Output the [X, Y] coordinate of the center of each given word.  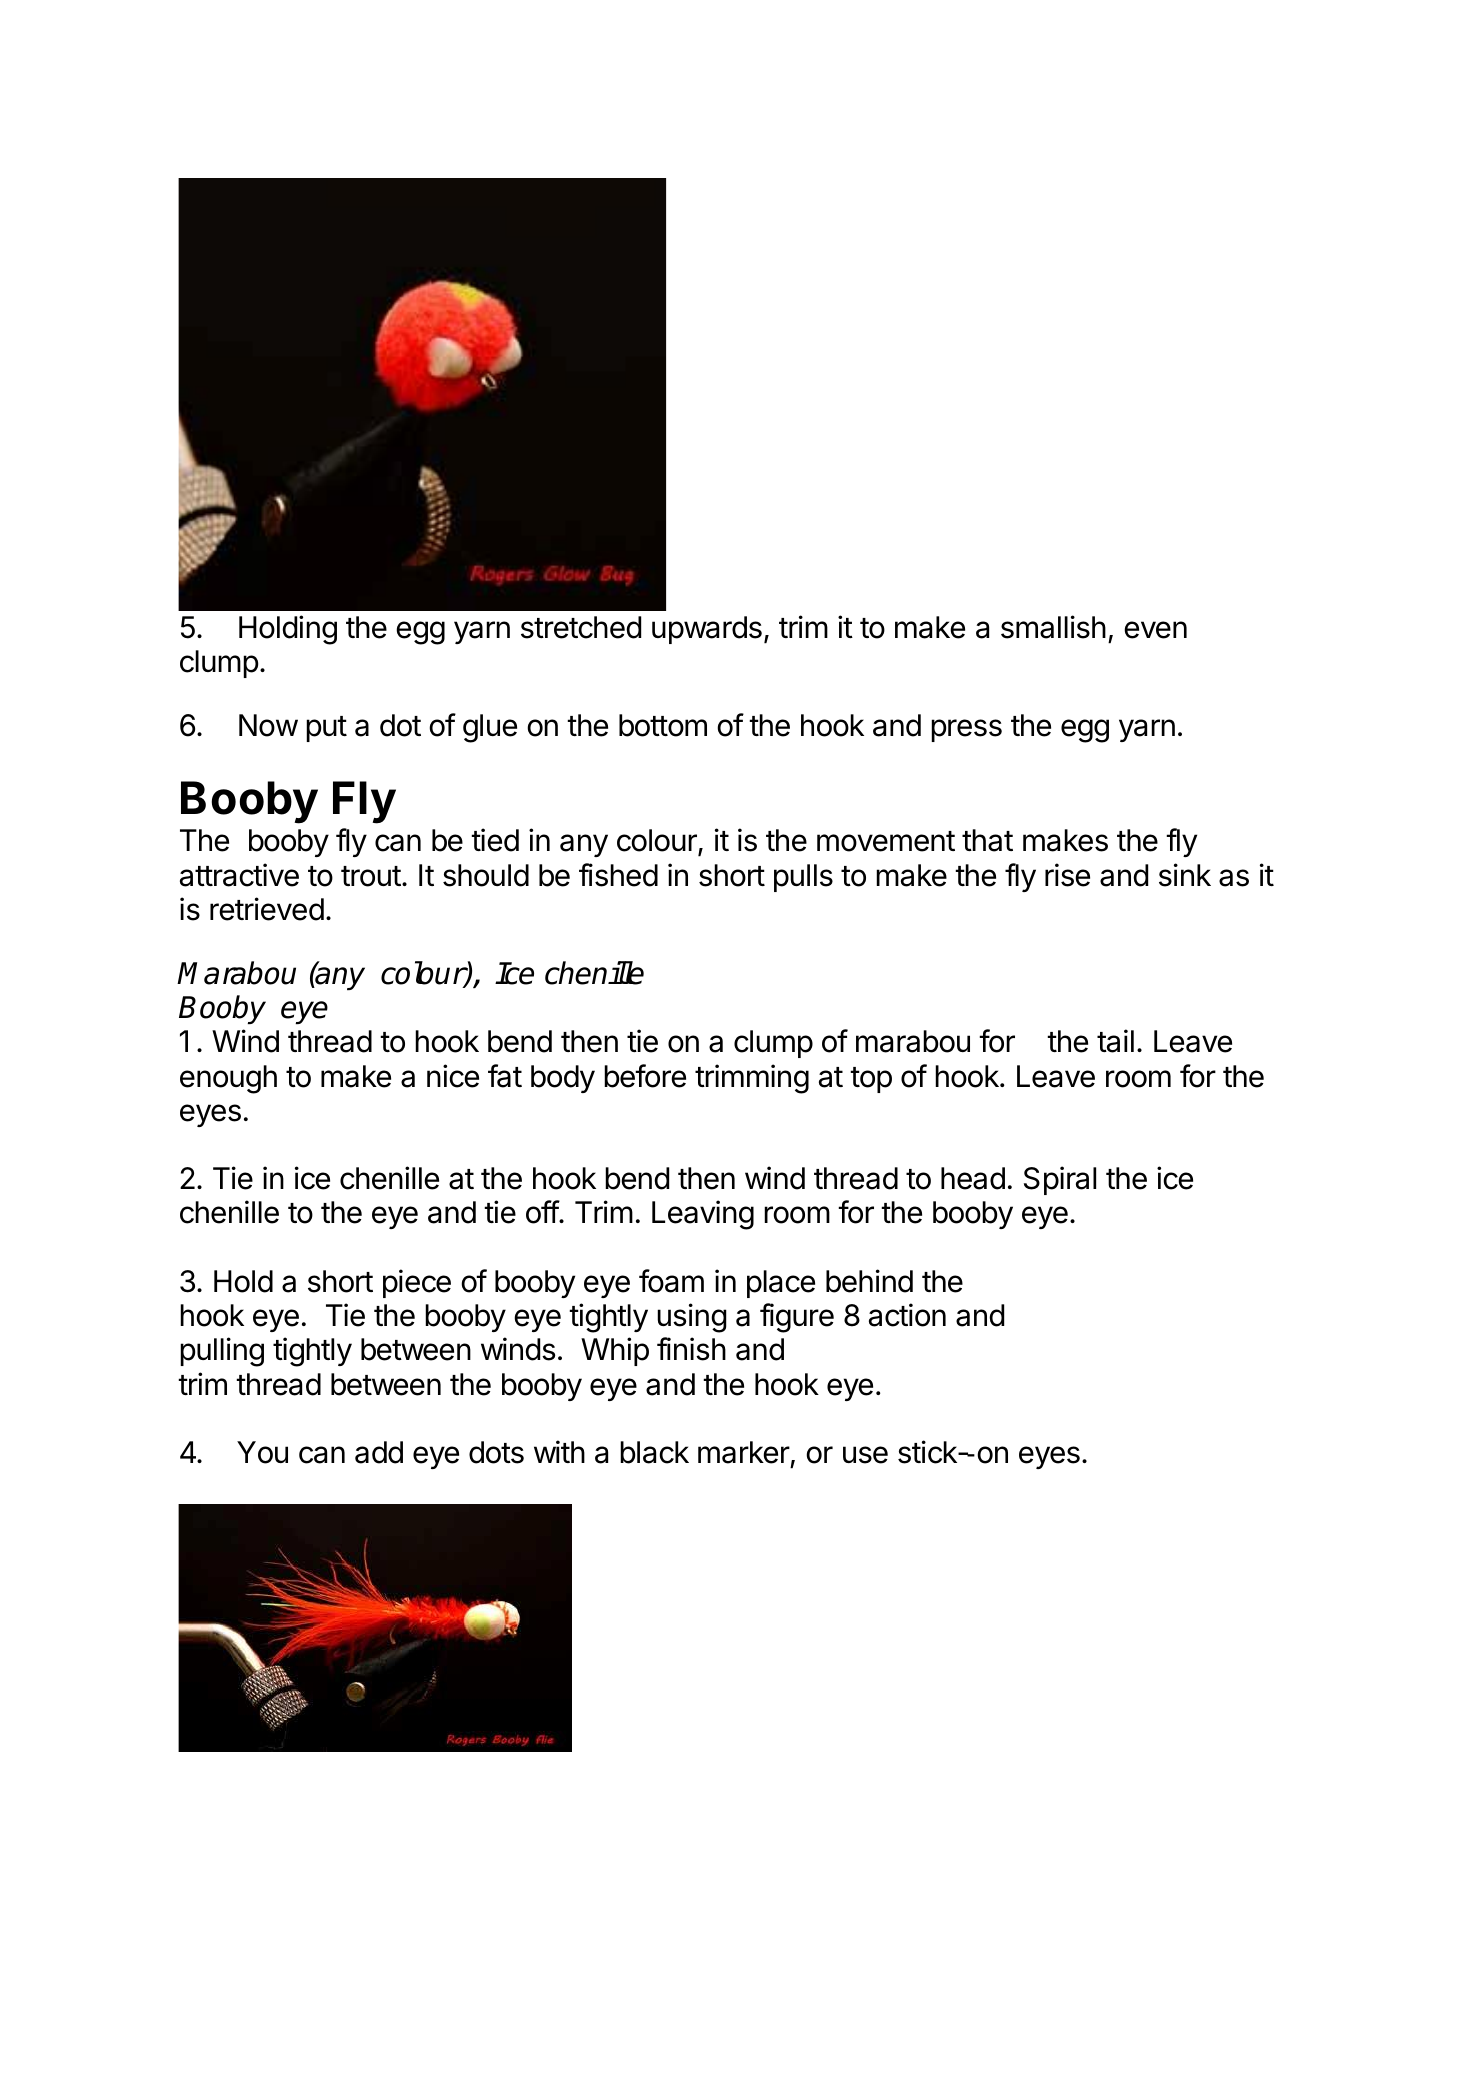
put [326, 729]
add [379, 1452]
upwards [707, 630]
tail [1115, 1041]
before [645, 1076]
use [865, 1455]
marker [744, 1452]
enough [228, 1079]
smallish [1053, 627]
